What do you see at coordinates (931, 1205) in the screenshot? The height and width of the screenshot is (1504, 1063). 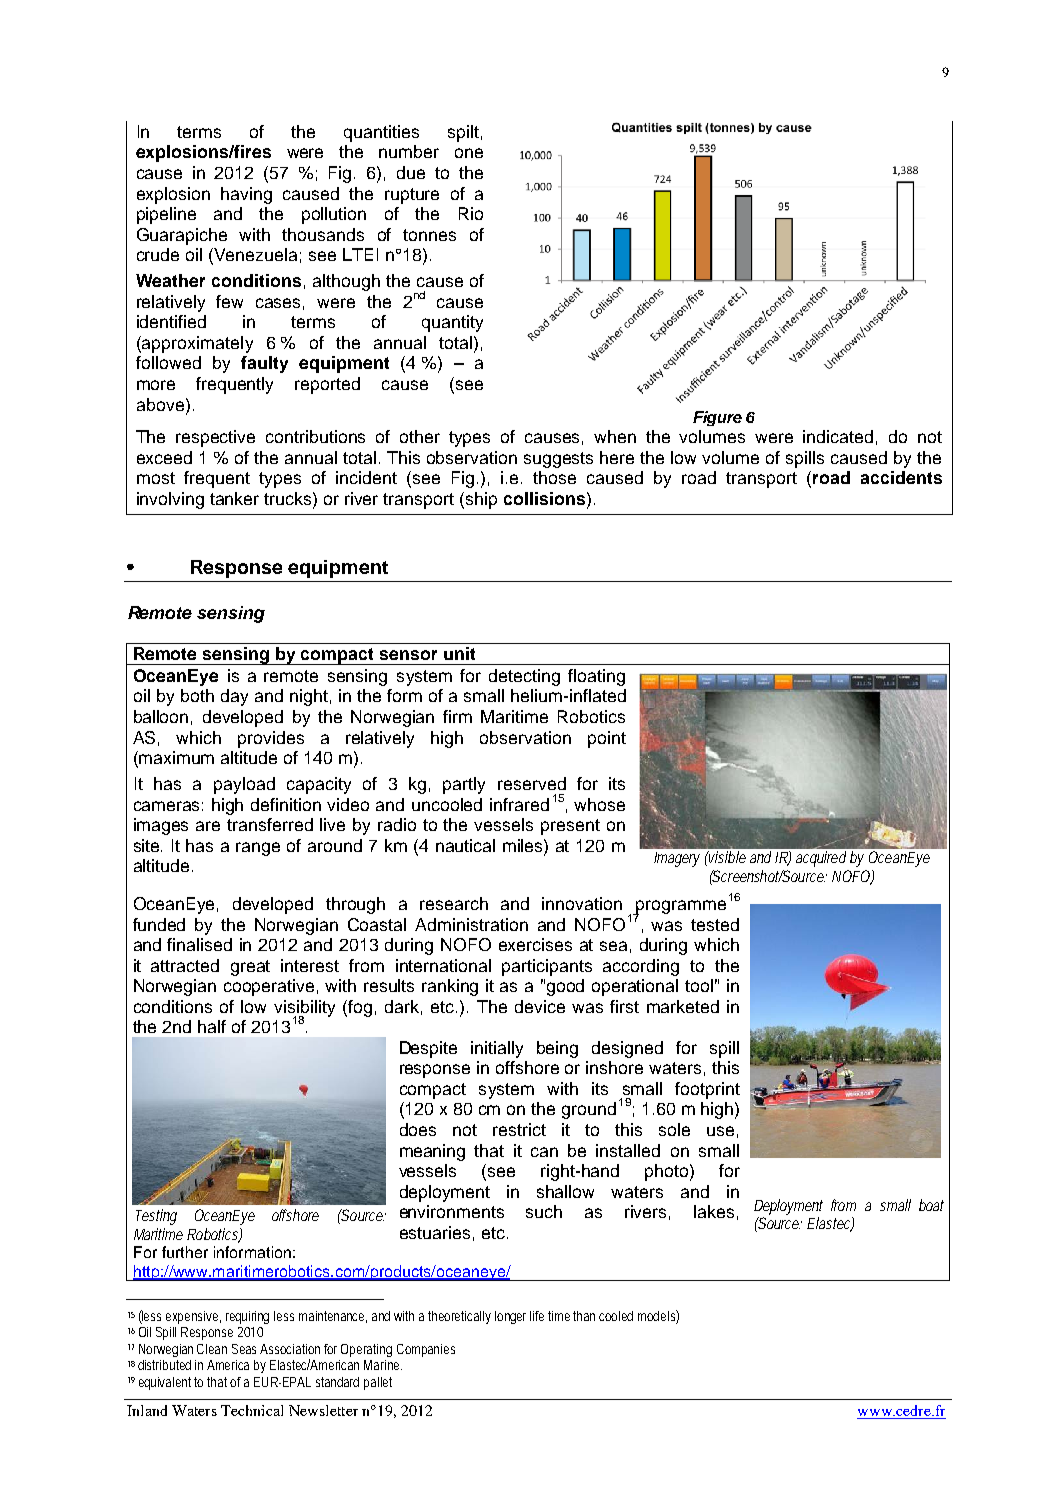 I see `boat` at bounding box center [931, 1205].
